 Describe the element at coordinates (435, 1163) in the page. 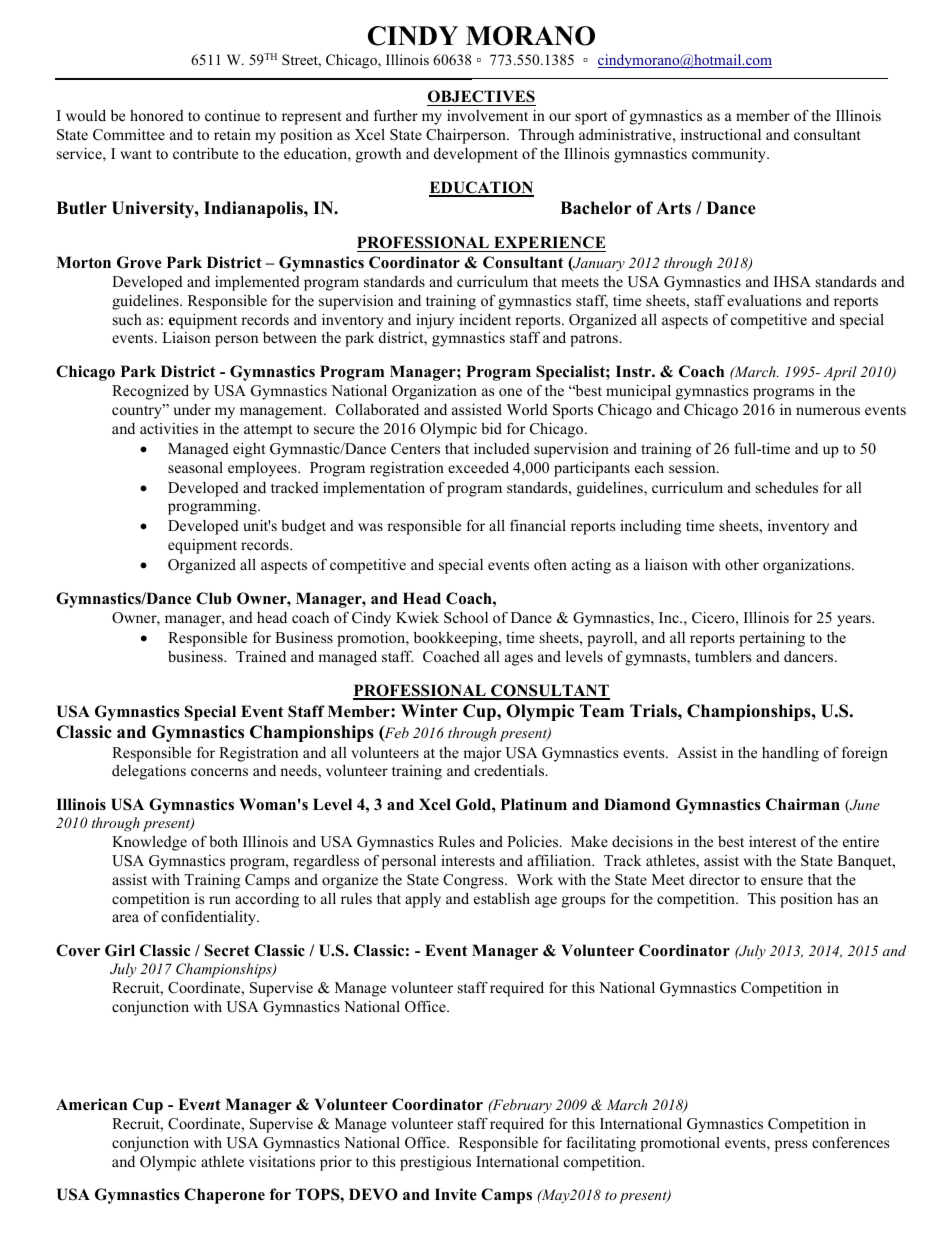

I see `prestigious` at that location.
